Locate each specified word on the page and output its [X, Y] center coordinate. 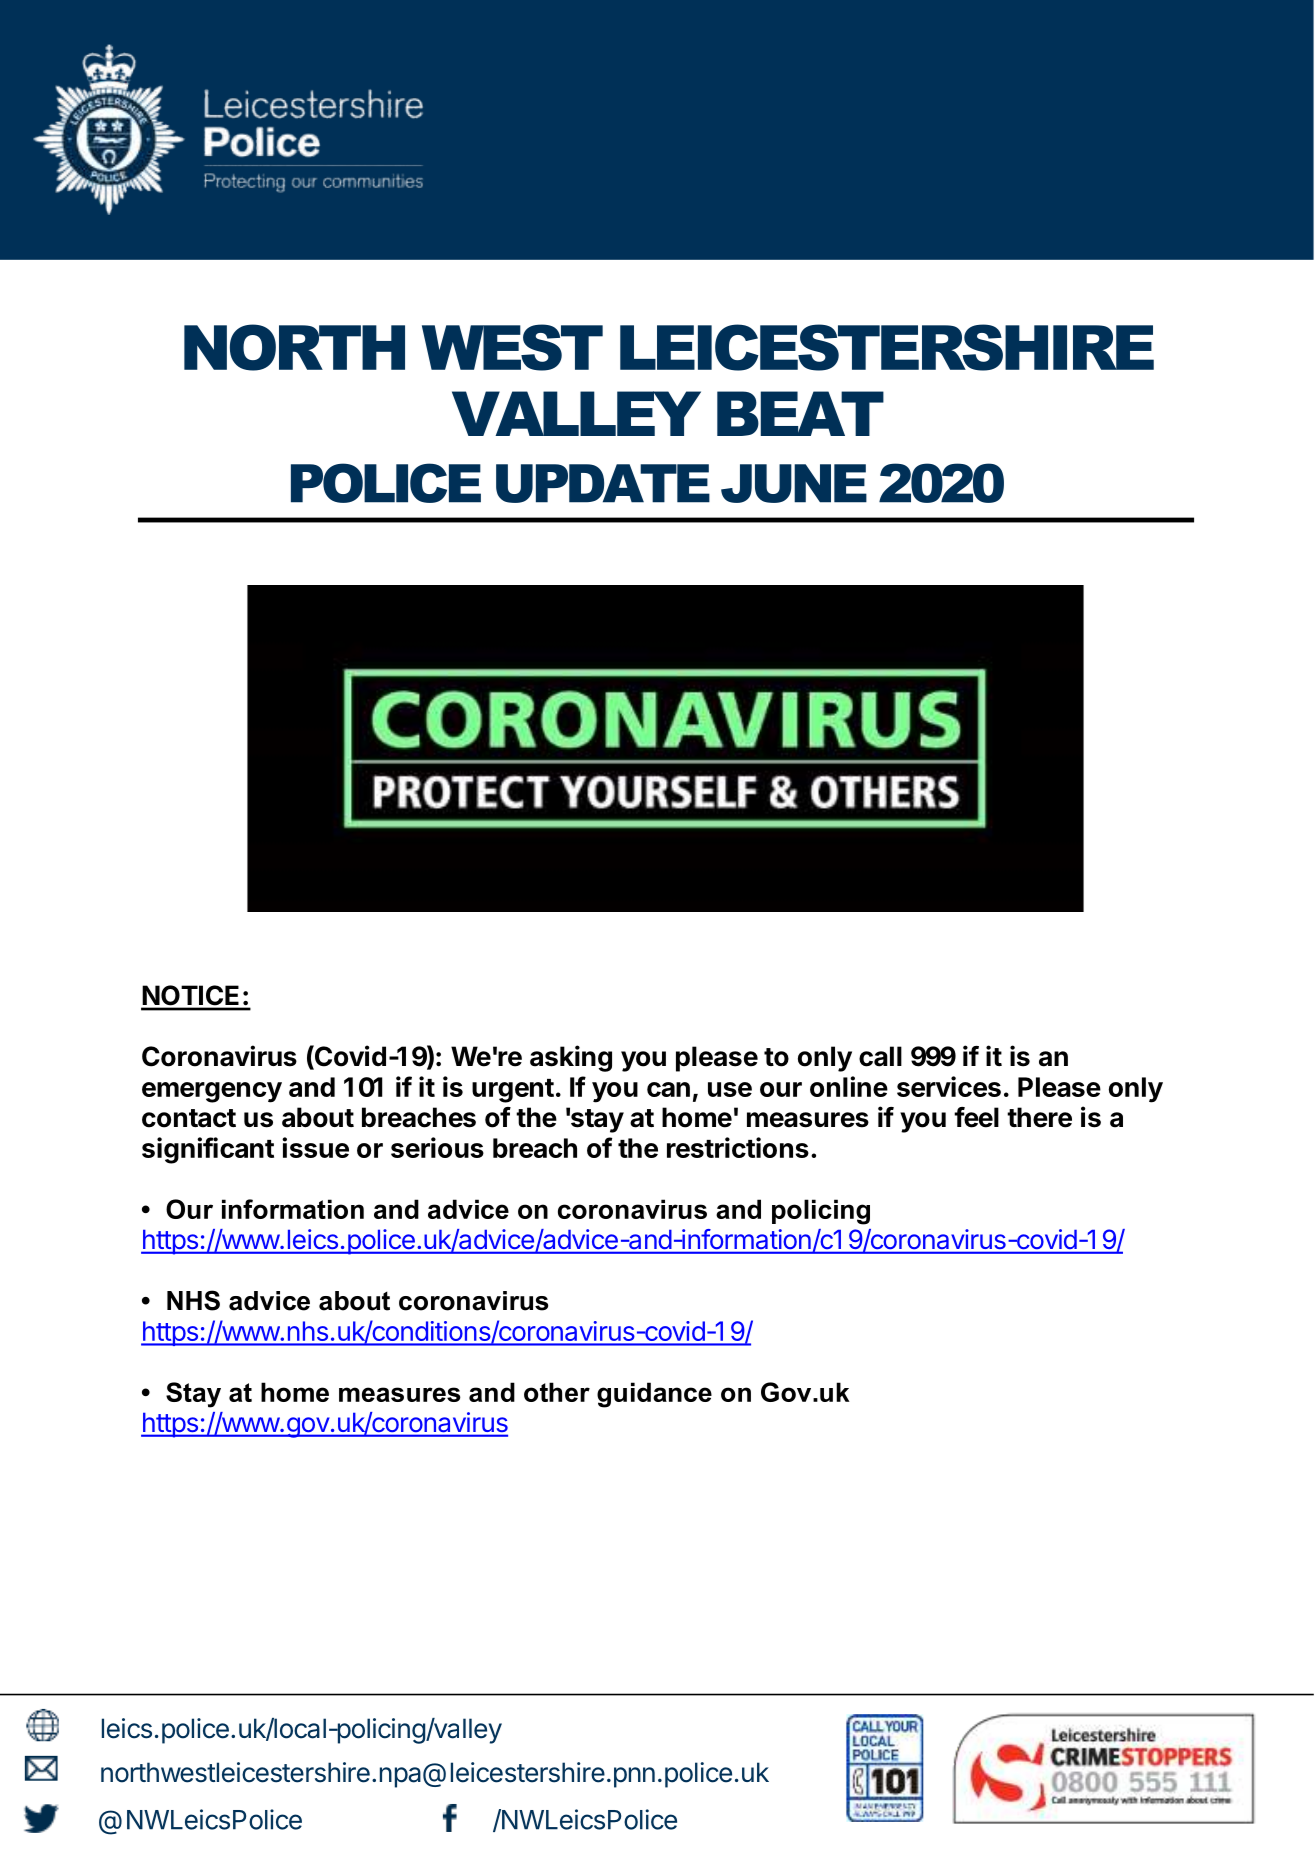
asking [571, 1058]
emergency [212, 1092]
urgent [513, 1091]
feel [976, 1117]
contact [189, 1118]
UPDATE [603, 483]
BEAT [800, 413]
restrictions [738, 1147]
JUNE [794, 483]
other [557, 1392]
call [880, 1056]
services [949, 1086]
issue [315, 1147]
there [1039, 1117]
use [730, 1089]
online [849, 1086]
